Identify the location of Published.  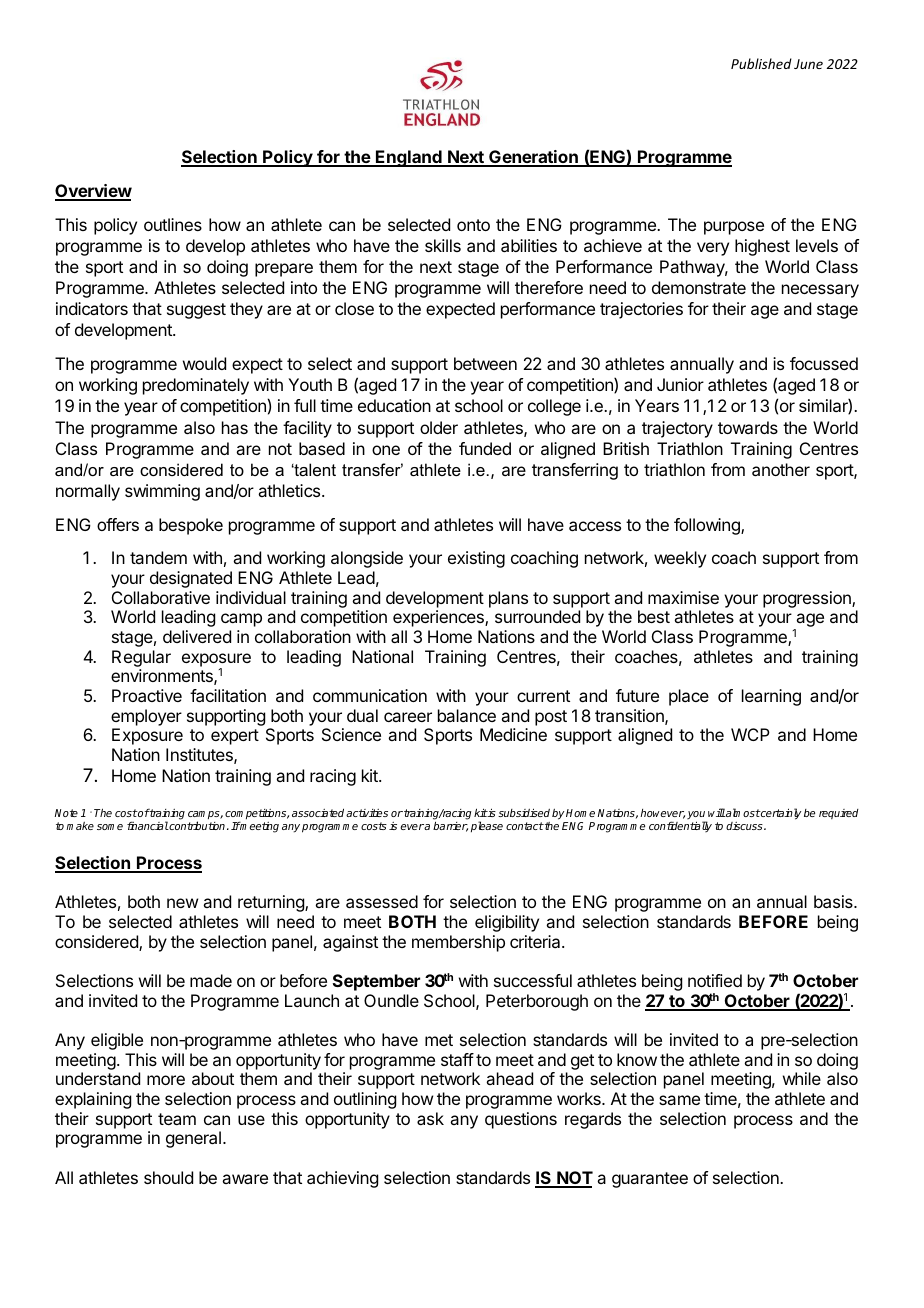
(761, 63).
